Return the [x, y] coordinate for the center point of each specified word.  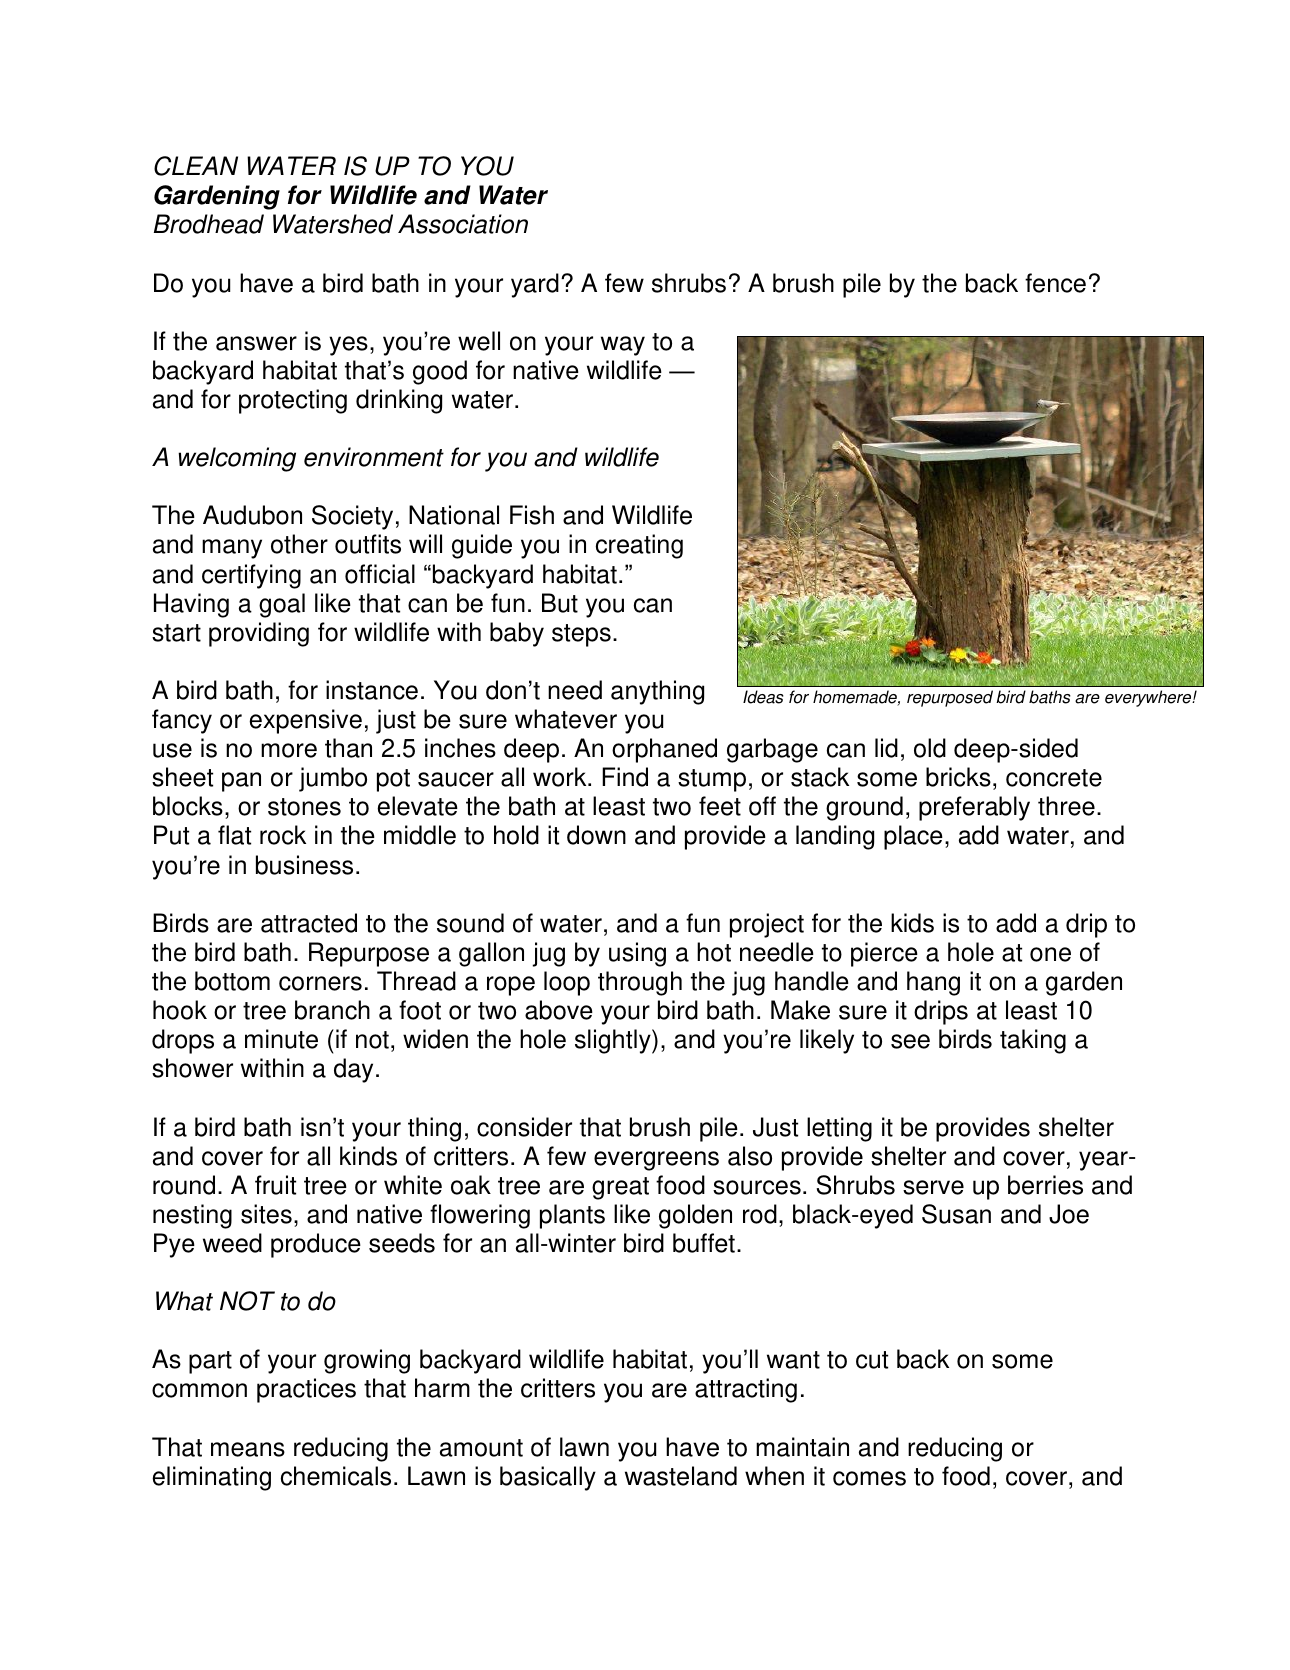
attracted [309, 923]
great [620, 1188]
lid [886, 748]
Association [463, 224]
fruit [275, 1185]
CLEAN [196, 166]
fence [1055, 283]
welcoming [237, 459]
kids [912, 923]
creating [639, 546]
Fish [532, 515]
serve [933, 1187]
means [248, 1449]
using [637, 954]
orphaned [664, 750]
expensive [305, 721]
